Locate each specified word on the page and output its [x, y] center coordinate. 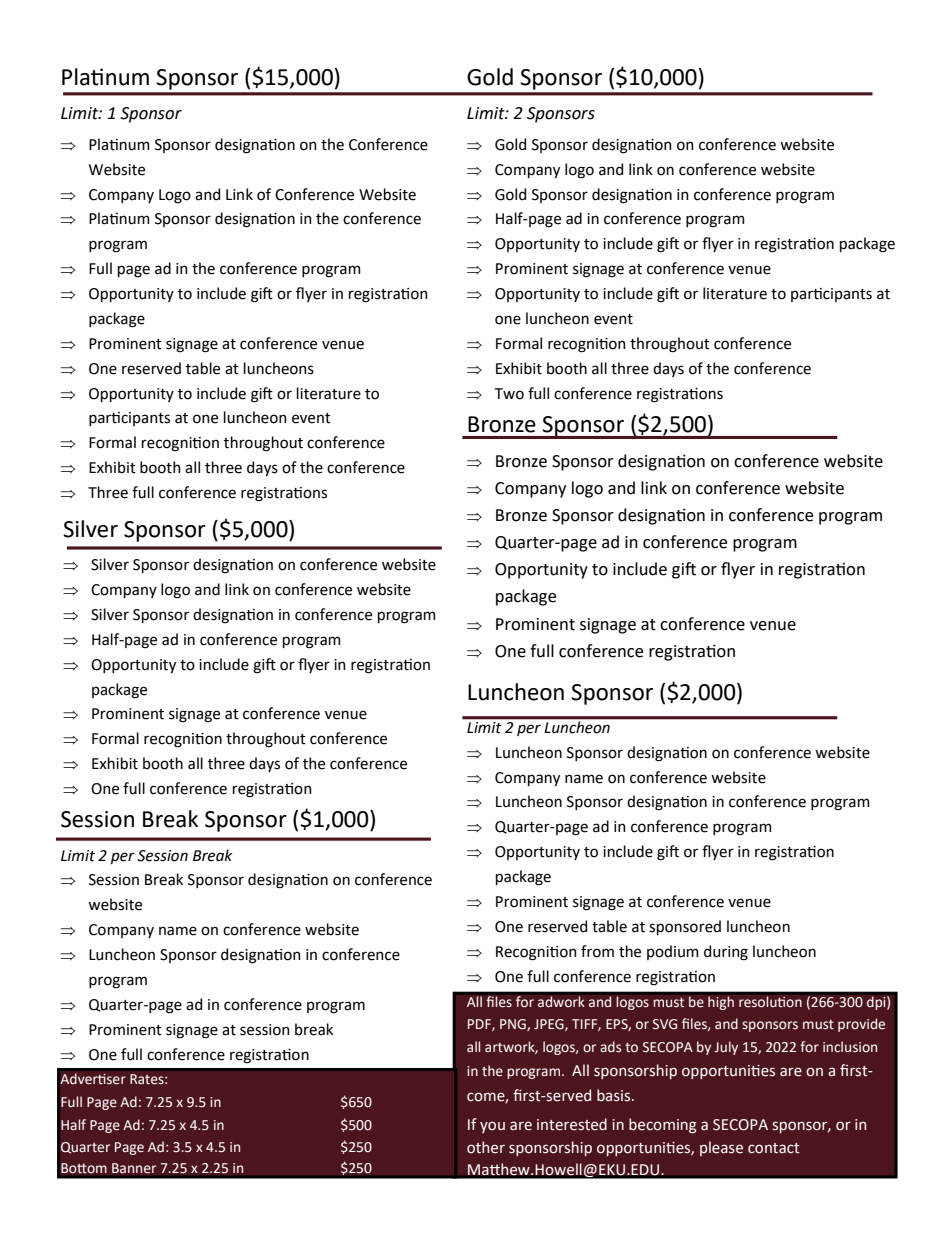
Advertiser [93, 1079]
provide [861, 1025]
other [486, 1147]
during [726, 953]
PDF [480, 1025]
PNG [514, 1025]
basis [615, 1095]
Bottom [84, 1168]
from [597, 951]
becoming [663, 1126]
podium [673, 952]
